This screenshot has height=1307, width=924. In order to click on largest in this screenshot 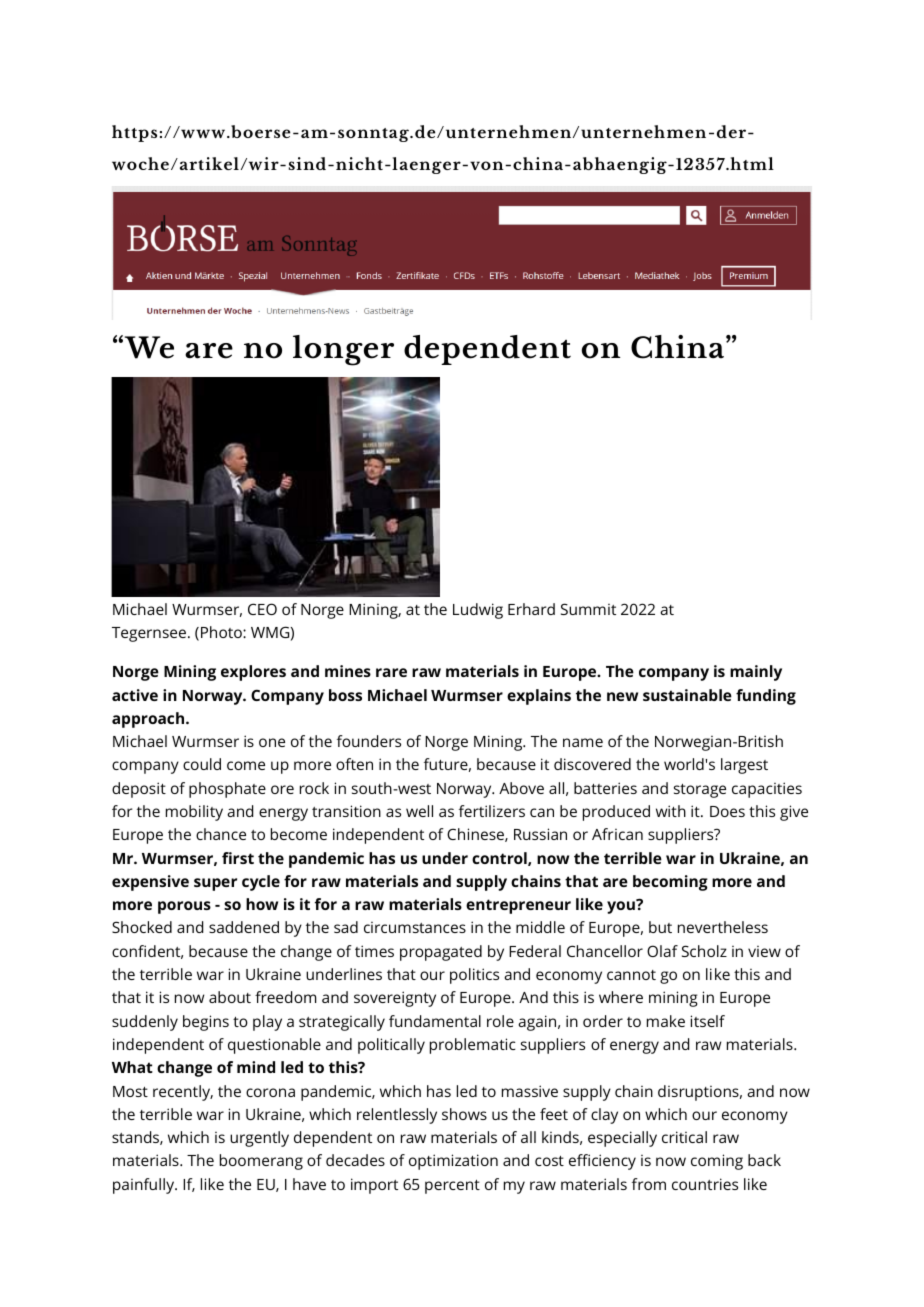, I will do `click(744, 766)`.
